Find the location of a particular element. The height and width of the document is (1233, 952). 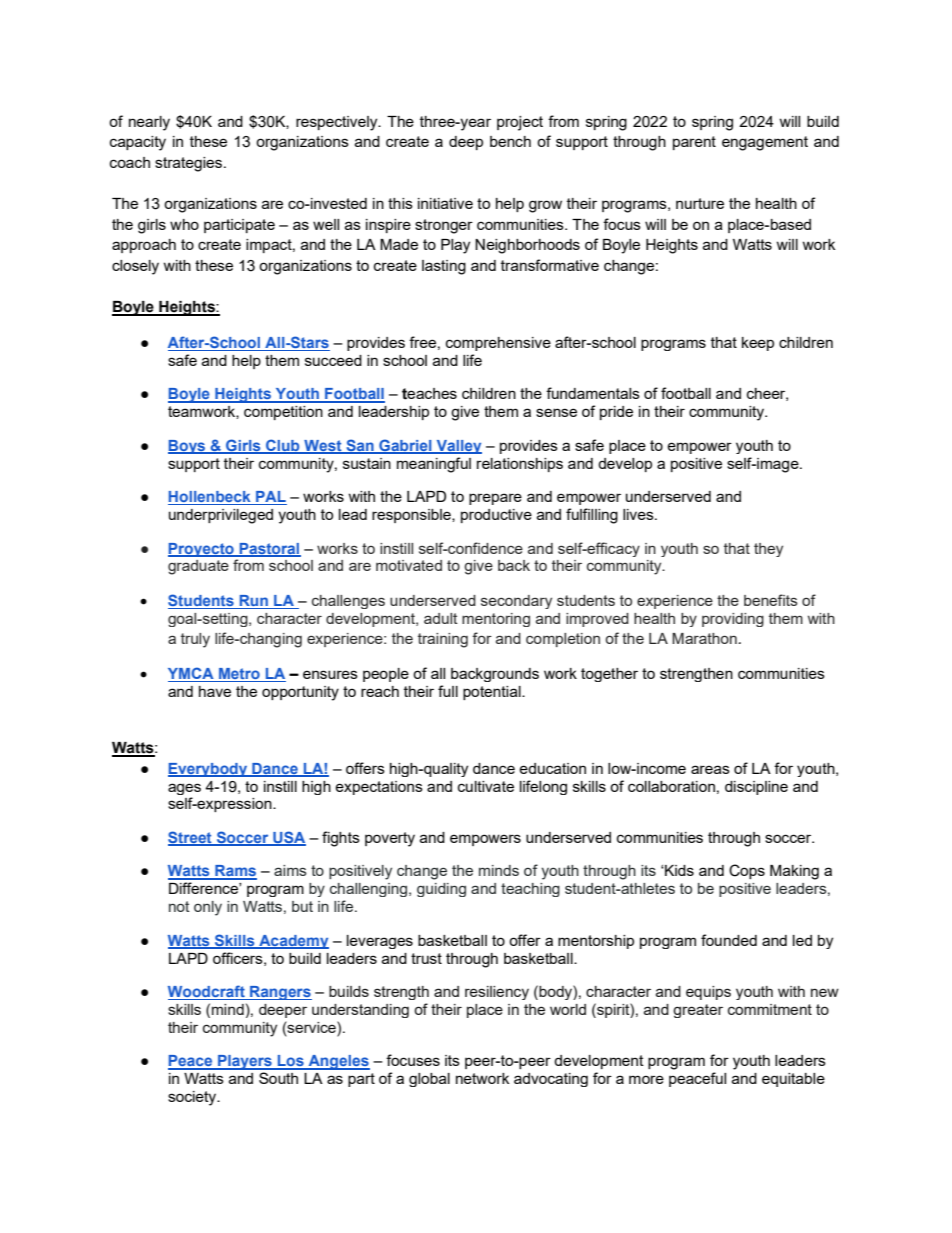

teaches is located at coordinates (429, 394).
